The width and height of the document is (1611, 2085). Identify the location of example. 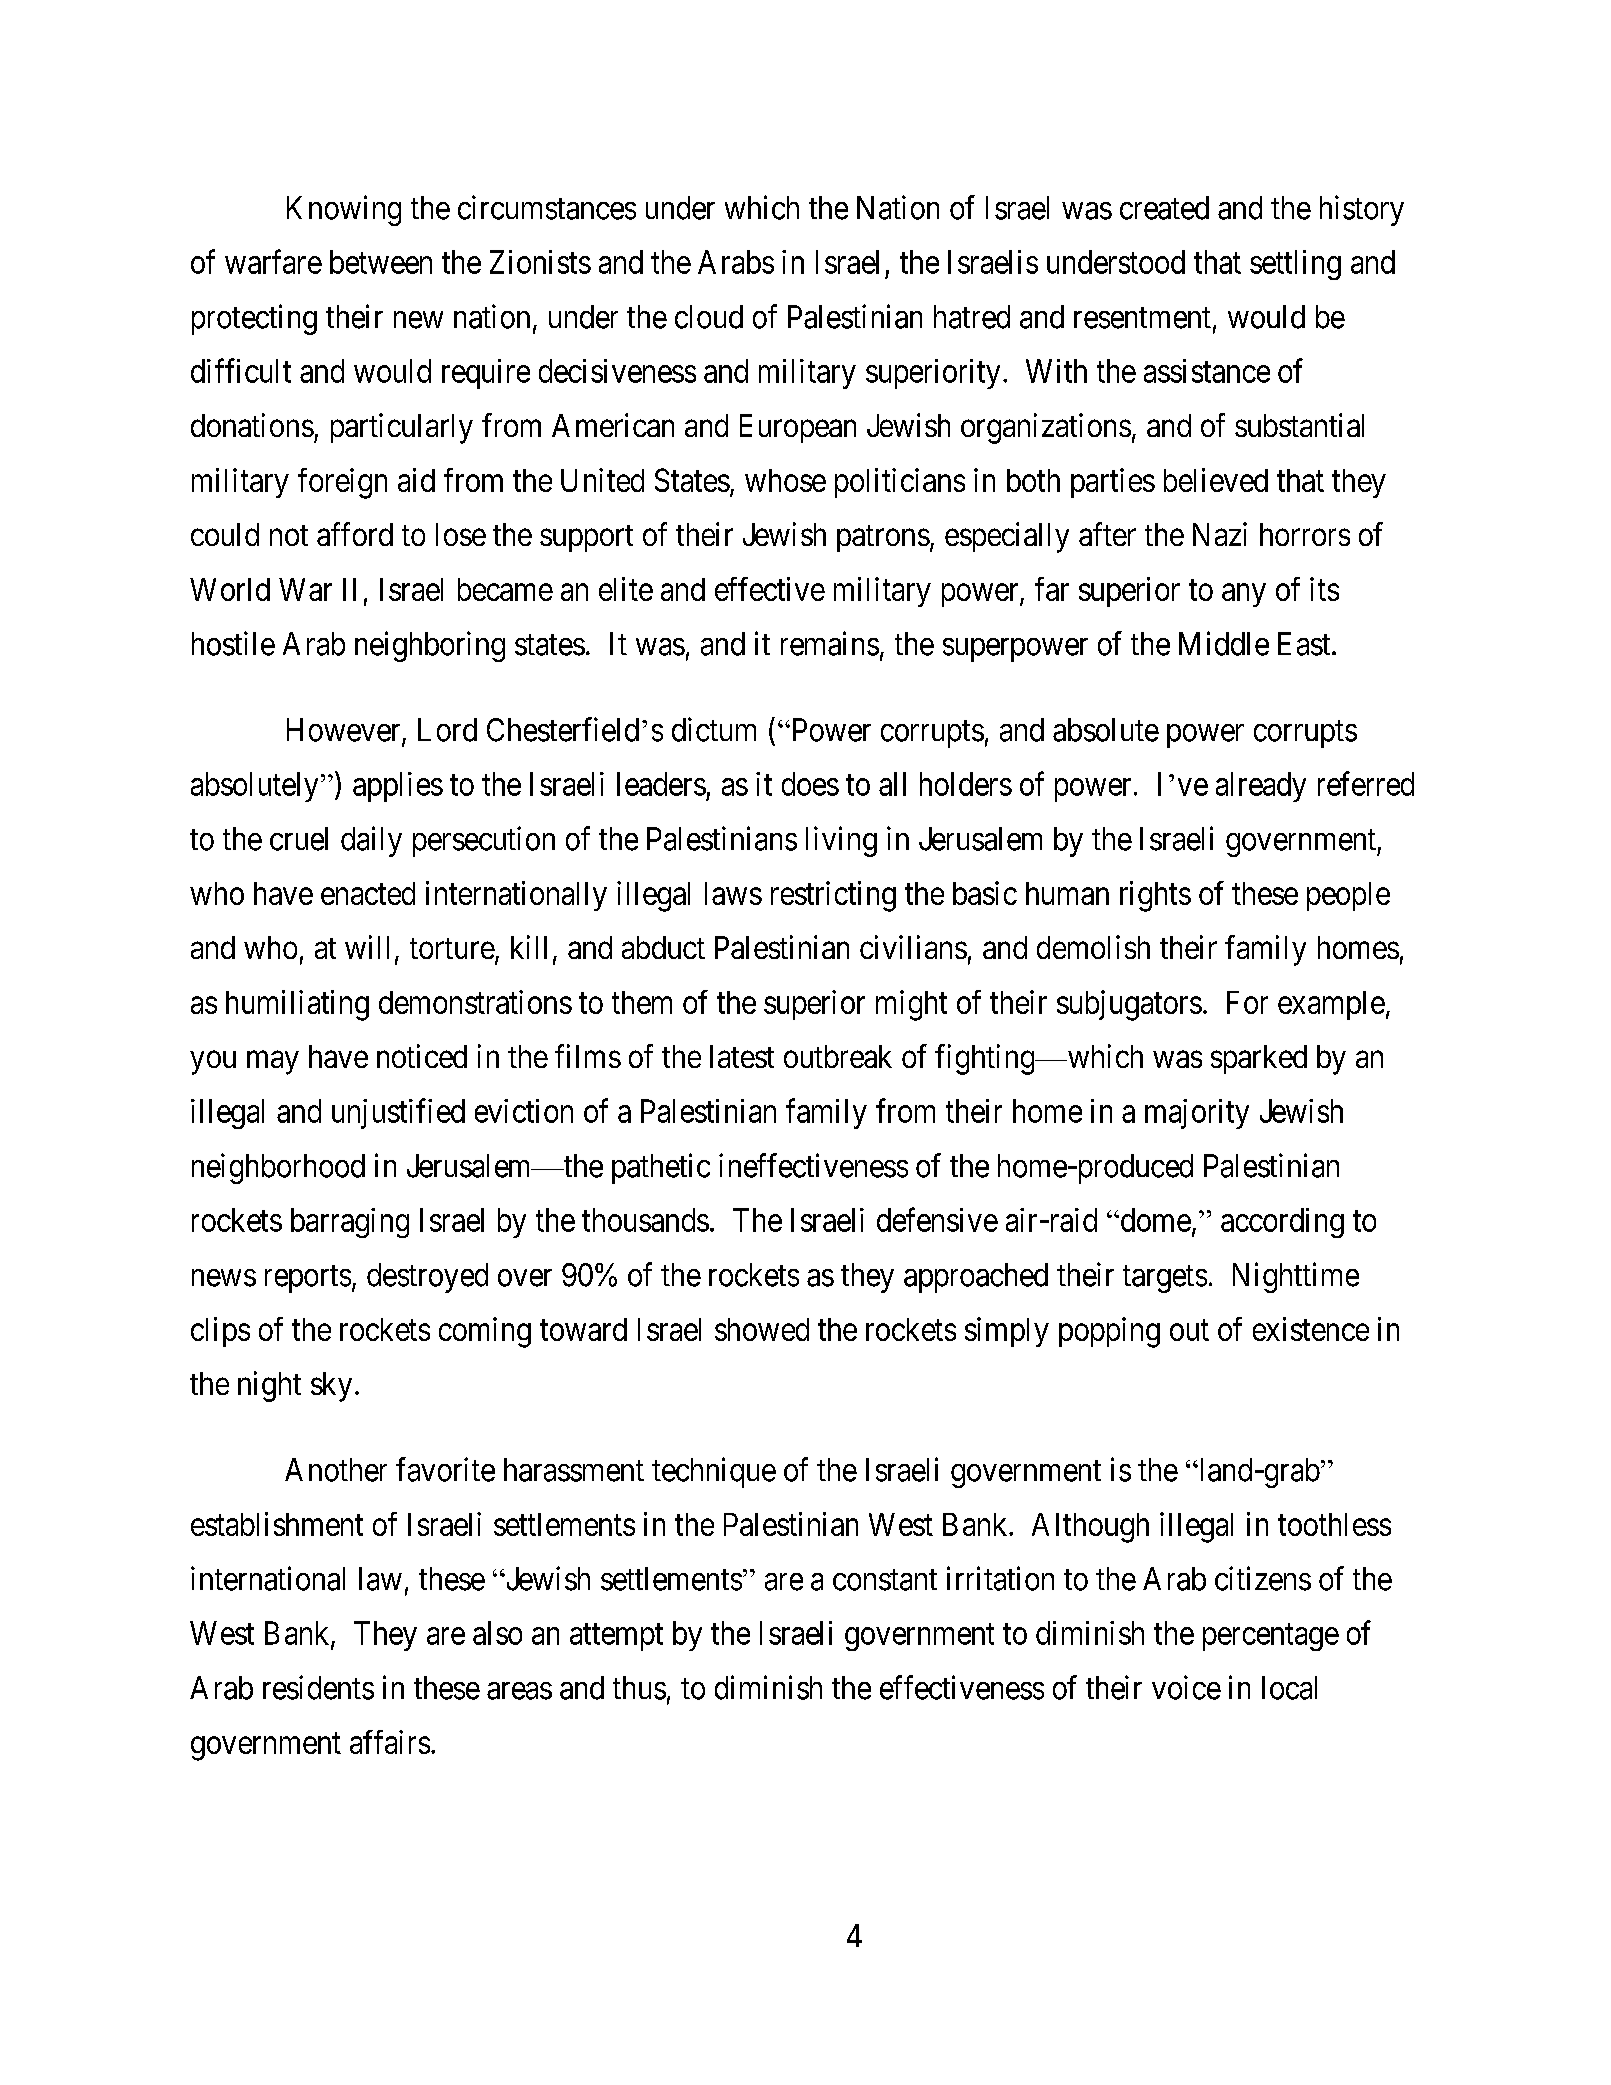
(1331, 1005).
